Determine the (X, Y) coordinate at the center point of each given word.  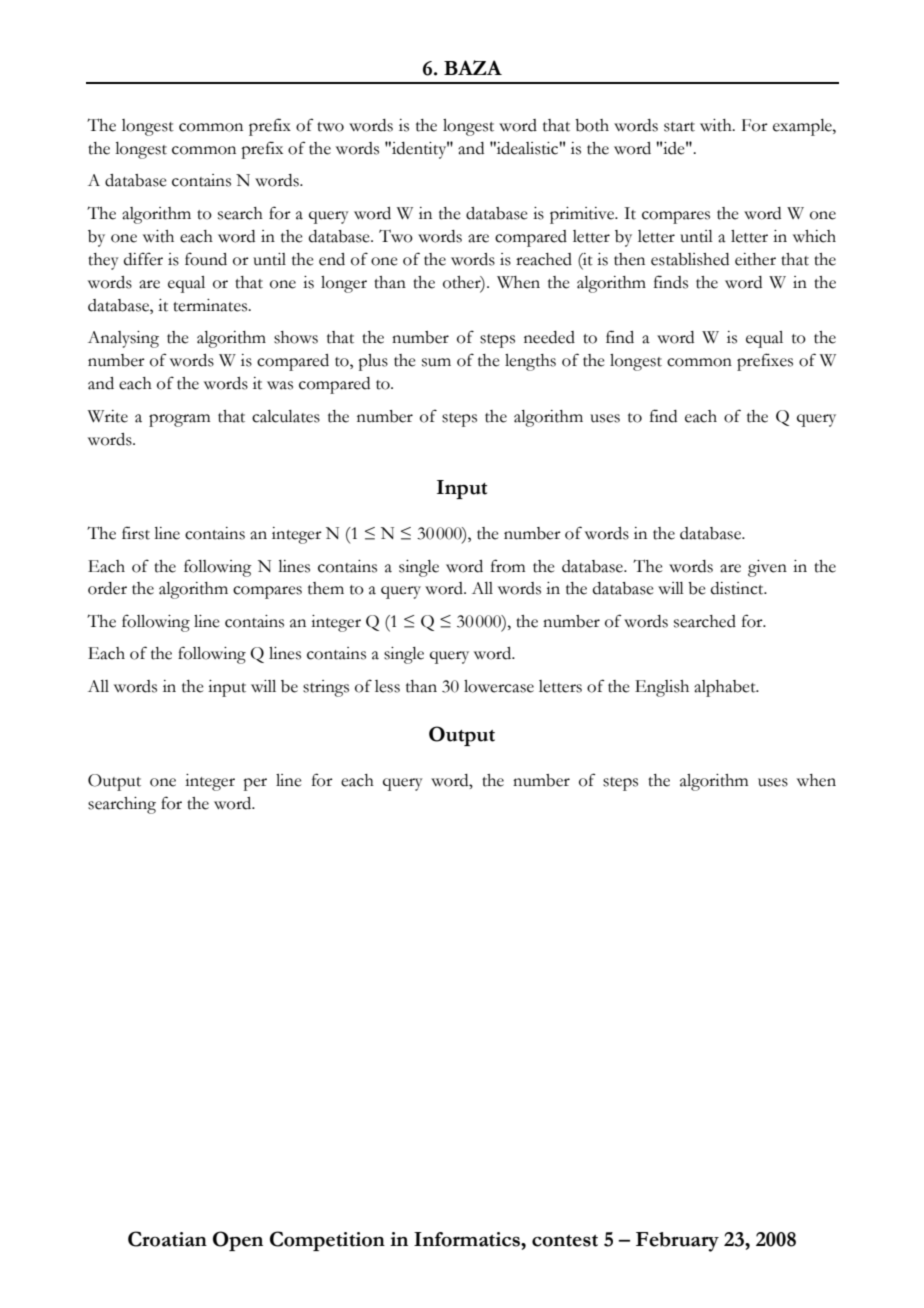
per (255, 784)
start (679, 127)
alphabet (726, 688)
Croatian (167, 1239)
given (767, 568)
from (508, 566)
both (592, 125)
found (206, 259)
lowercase (499, 686)
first (136, 533)
